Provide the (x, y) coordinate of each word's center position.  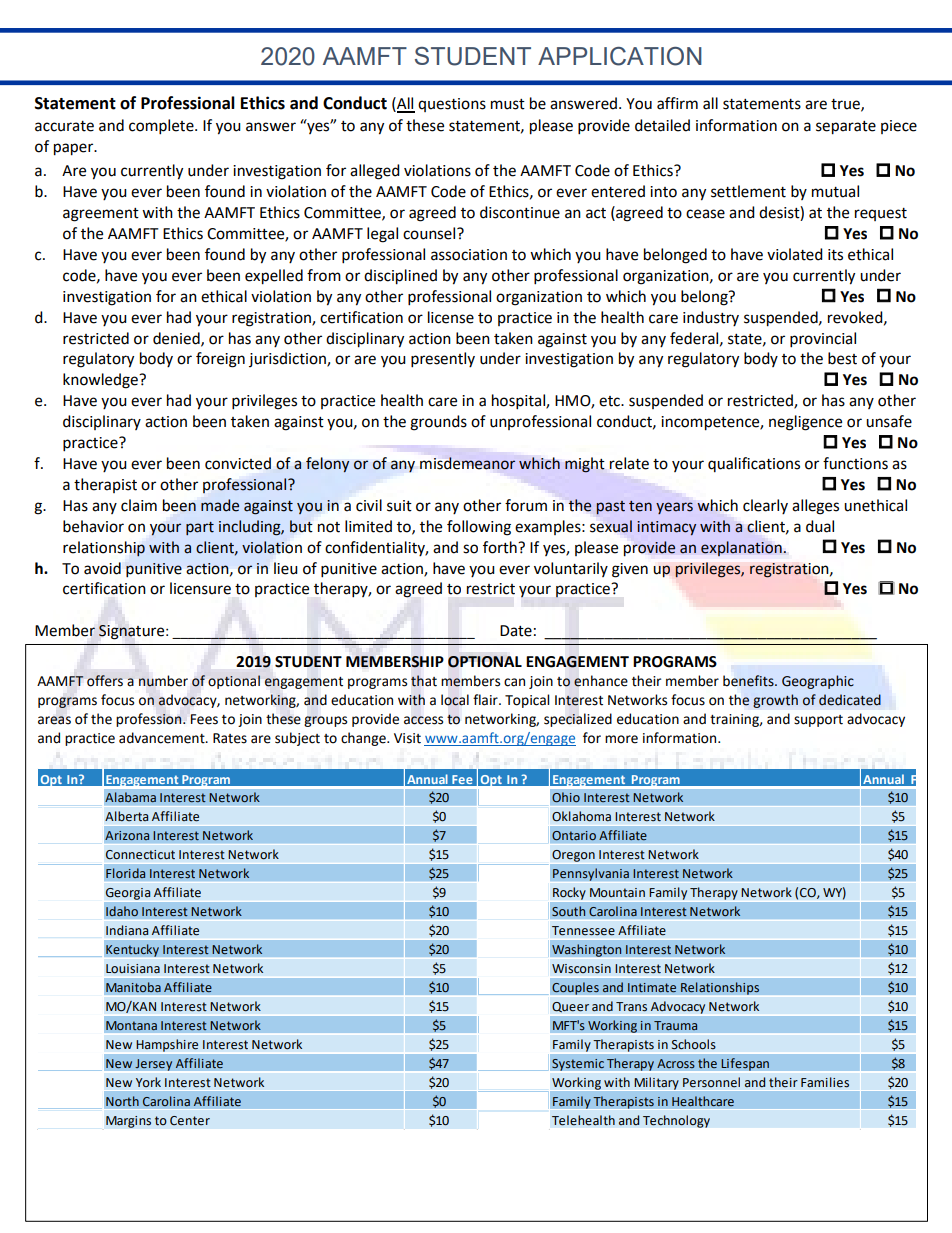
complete (162, 127)
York (148, 1082)
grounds (438, 423)
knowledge (101, 381)
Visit (407, 738)
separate (846, 128)
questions (452, 105)
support (818, 721)
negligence (805, 423)
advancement (163, 738)
